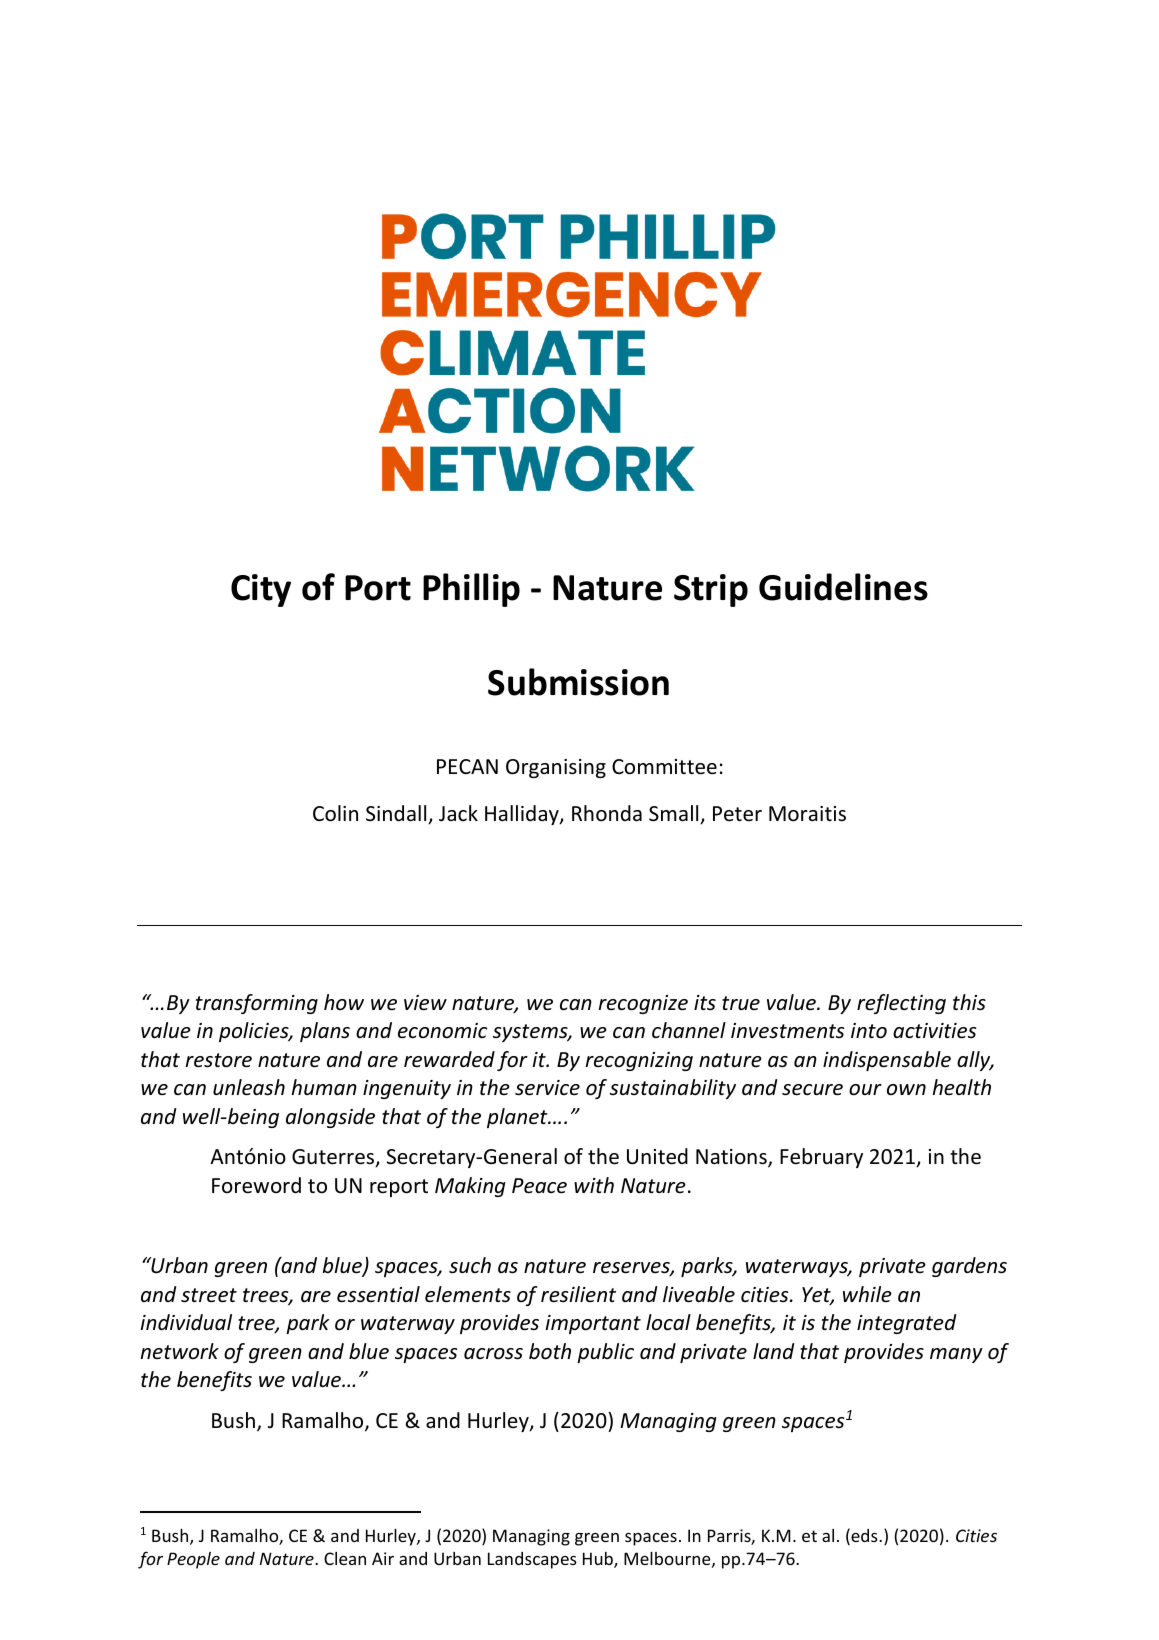 Image resolution: width=1159 pixels, height=1640 pixels. Describe the element at coordinates (737, 814) in the page. I see `Peter` at that location.
